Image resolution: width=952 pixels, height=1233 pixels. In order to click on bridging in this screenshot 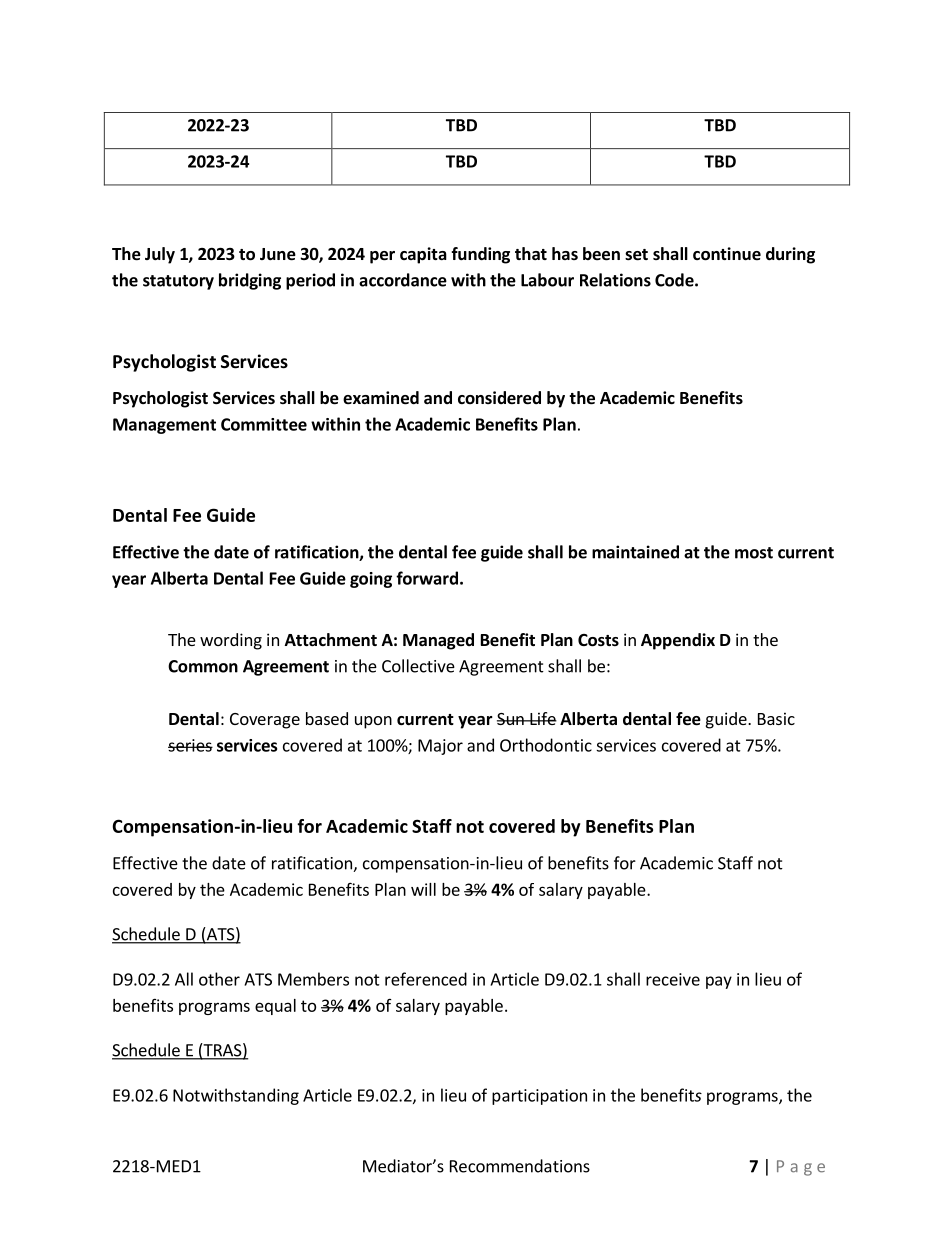, I will do `click(250, 281)`.
